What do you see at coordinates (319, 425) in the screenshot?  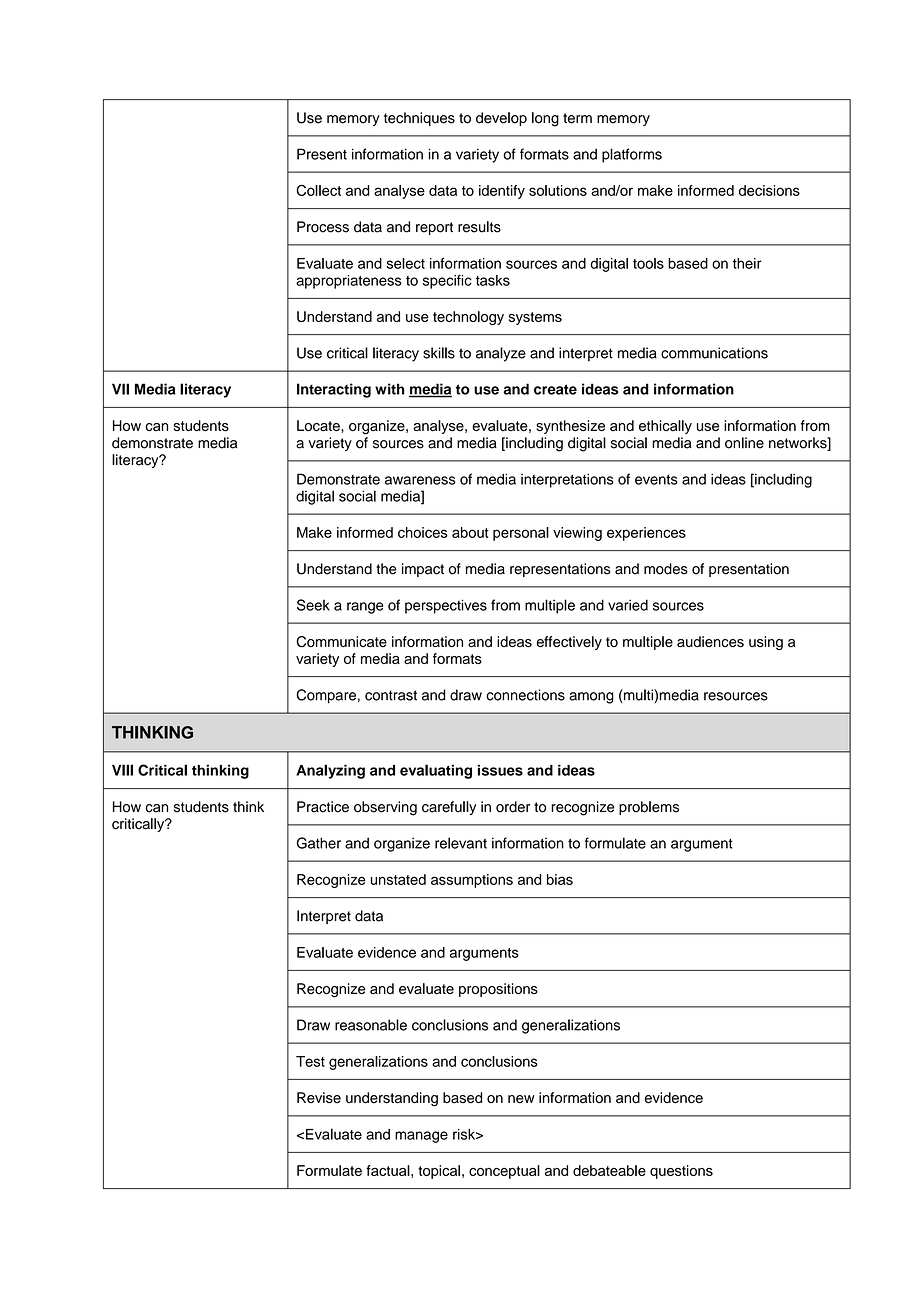 I see `Locate` at bounding box center [319, 425].
